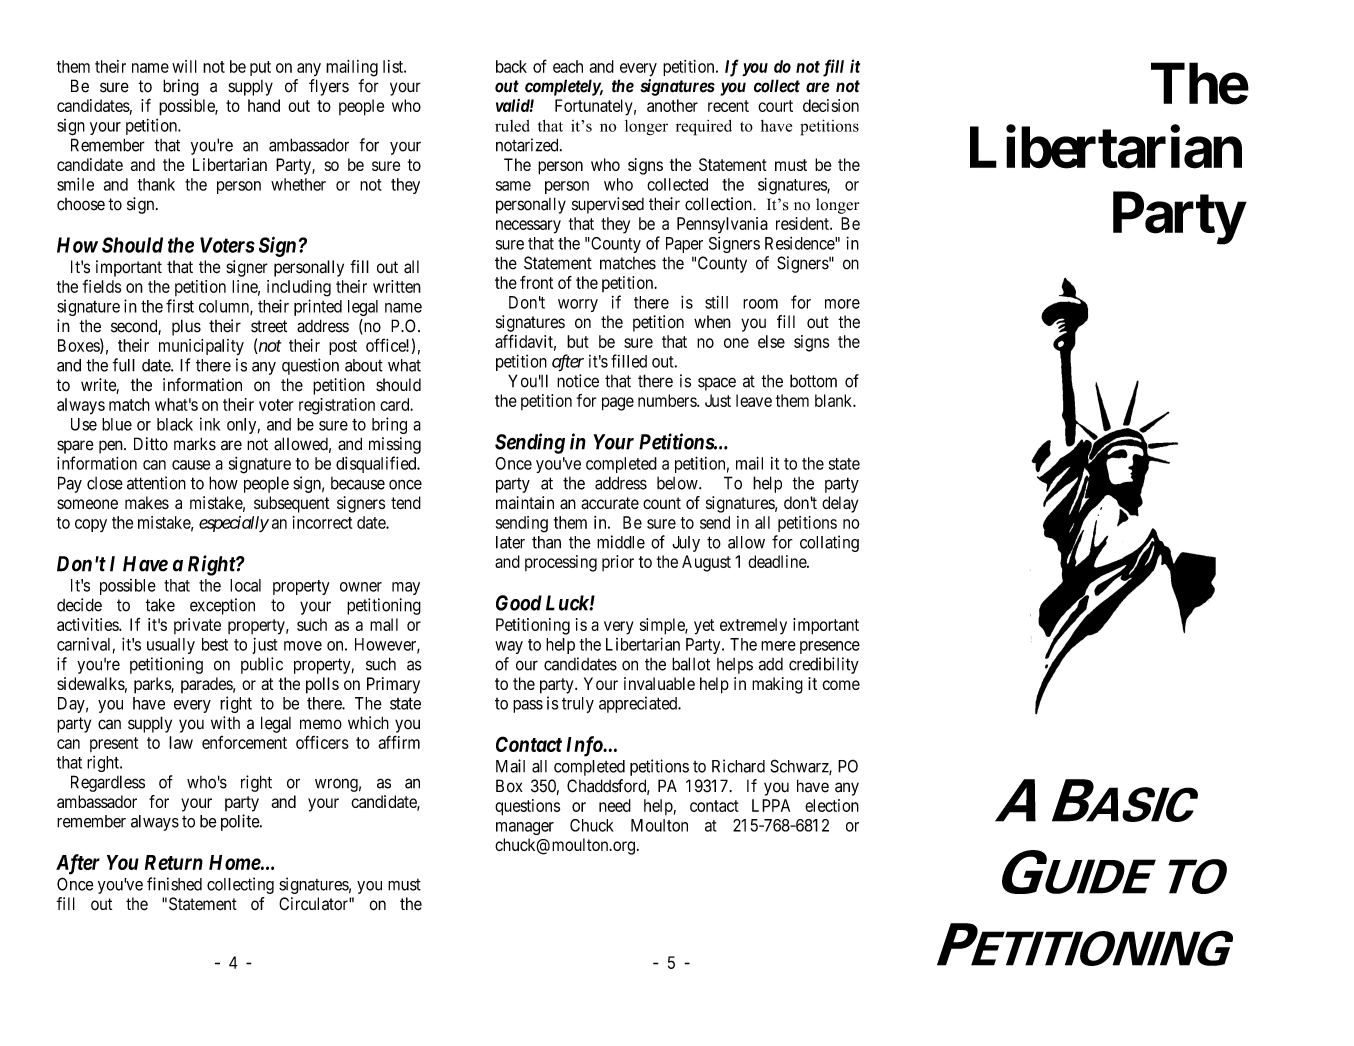 The image size is (1354, 1046). Describe the element at coordinates (678, 483) in the screenshot. I see `below` at that location.
